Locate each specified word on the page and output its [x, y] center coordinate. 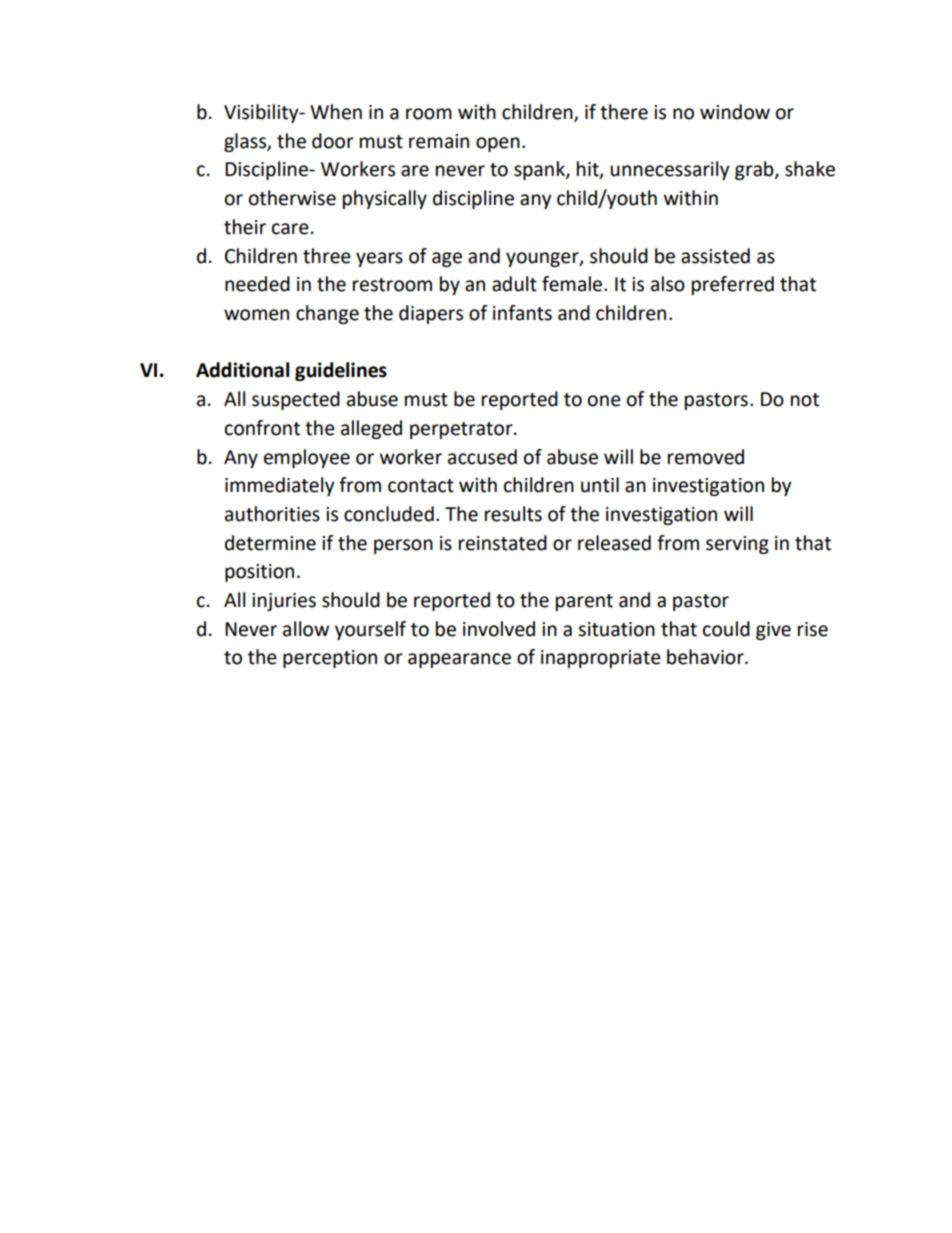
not [805, 400]
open [498, 144]
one [604, 401]
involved [499, 629]
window [735, 112]
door [333, 141]
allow [306, 629]
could [726, 629]
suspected [296, 400]
